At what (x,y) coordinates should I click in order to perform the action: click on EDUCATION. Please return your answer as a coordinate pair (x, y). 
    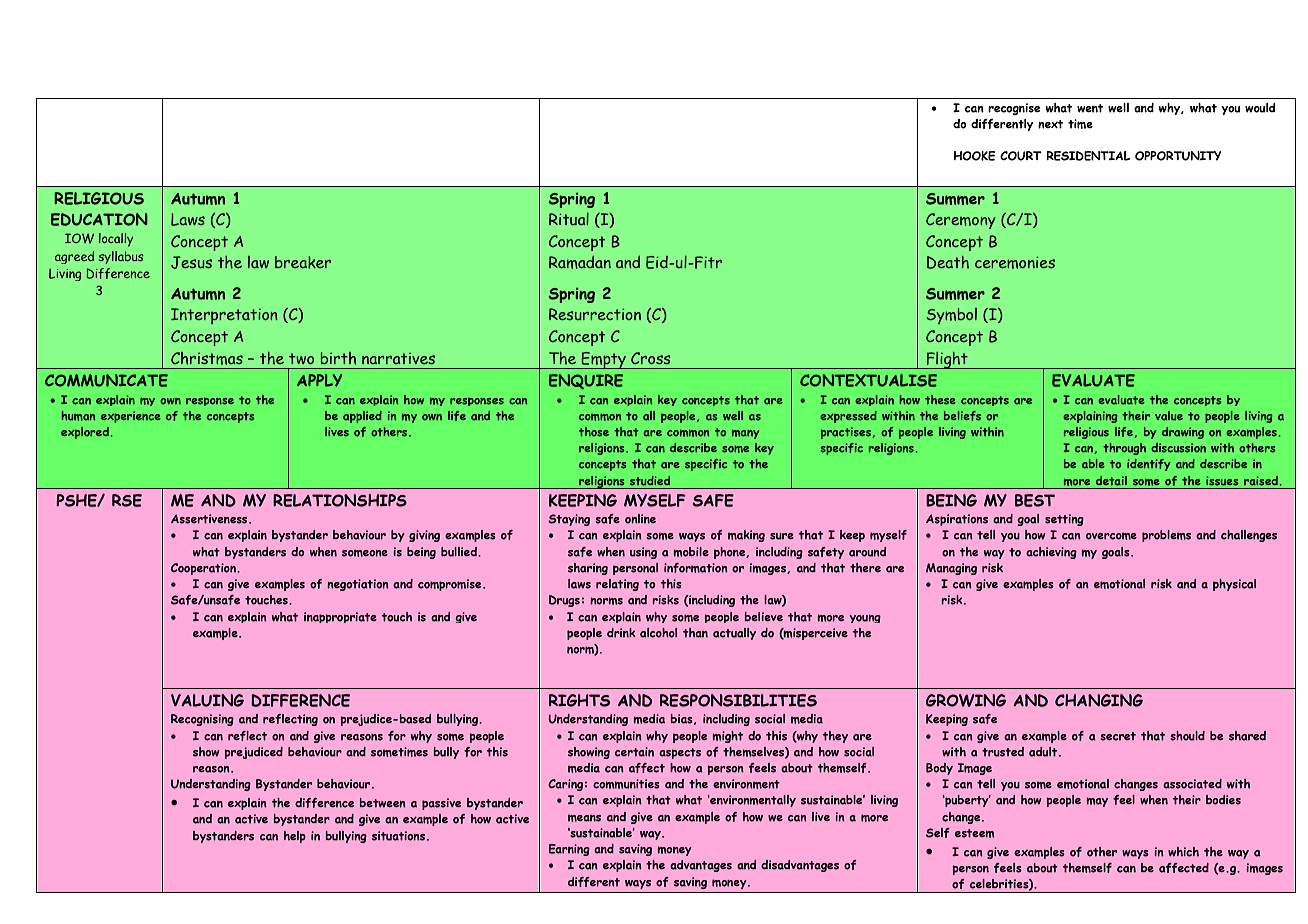
    Looking at the image, I should click on (99, 219).
